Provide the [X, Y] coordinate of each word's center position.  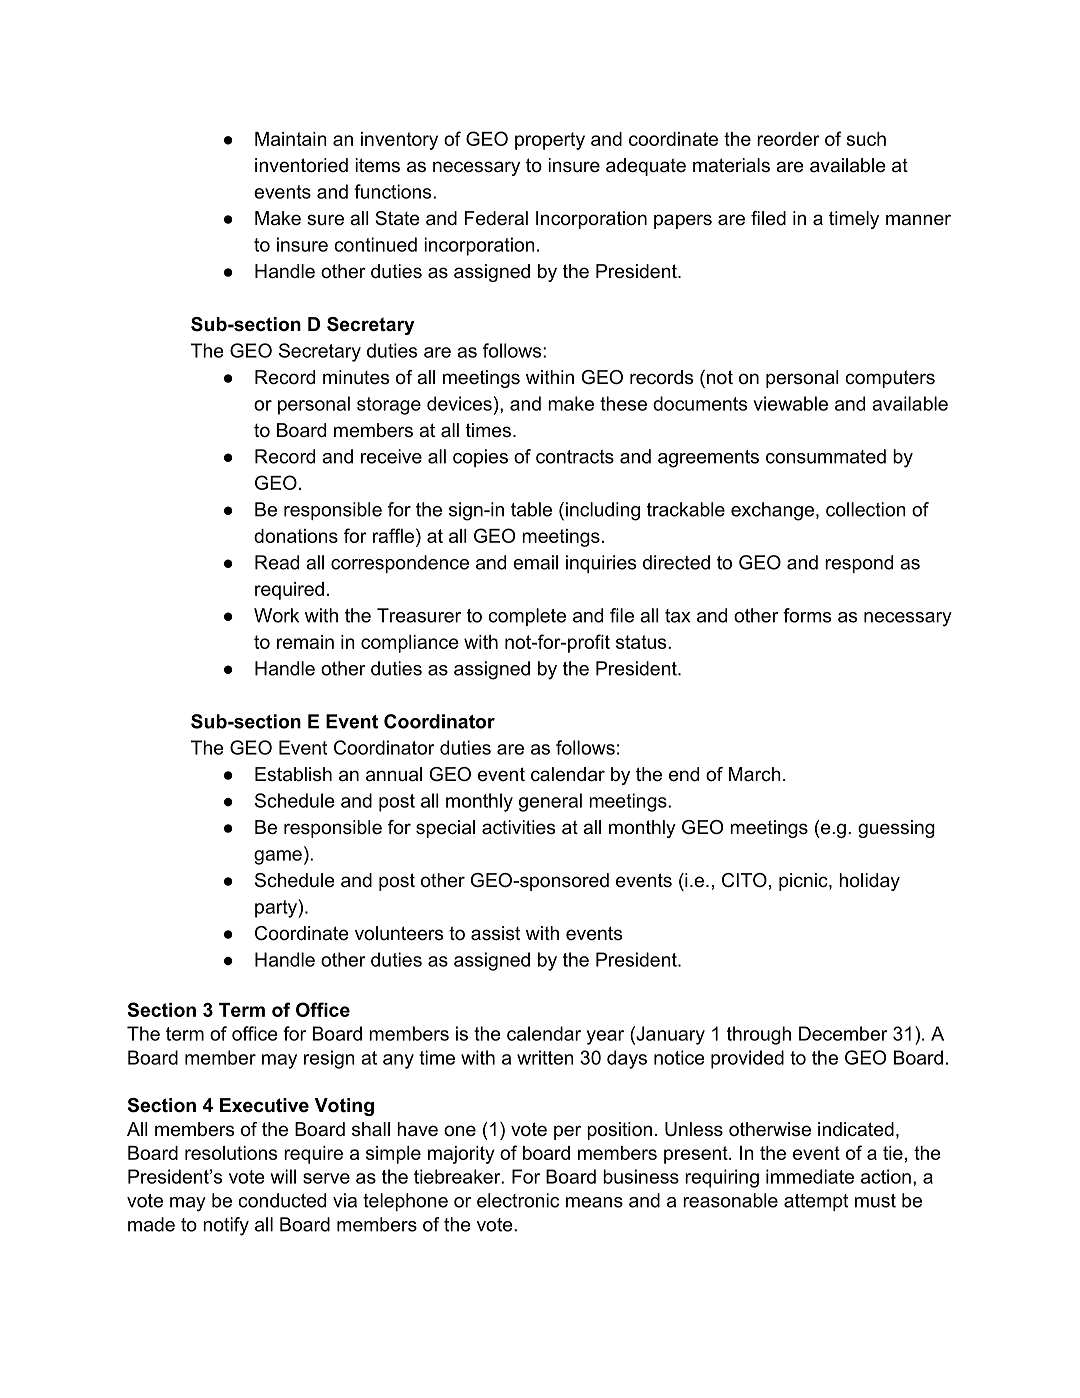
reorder [788, 139]
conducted [282, 1200]
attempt [816, 1202]
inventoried [301, 165]
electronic [518, 1200]
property [550, 141]
